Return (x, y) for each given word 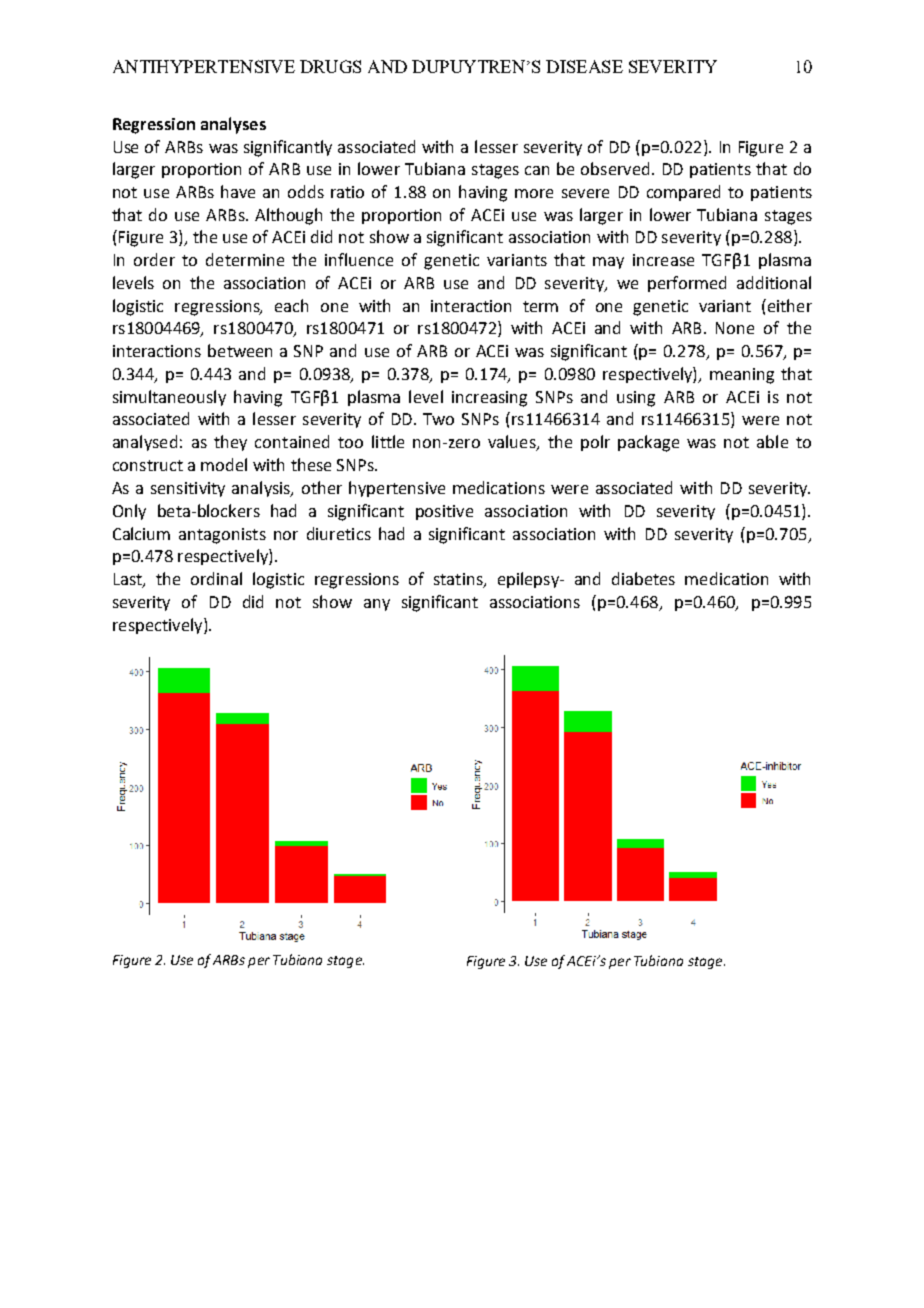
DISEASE (584, 66)
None (735, 328)
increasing (489, 399)
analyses (233, 125)
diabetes (643, 578)
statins (459, 580)
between (240, 350)
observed (615, 168)
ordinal (216, 578)
